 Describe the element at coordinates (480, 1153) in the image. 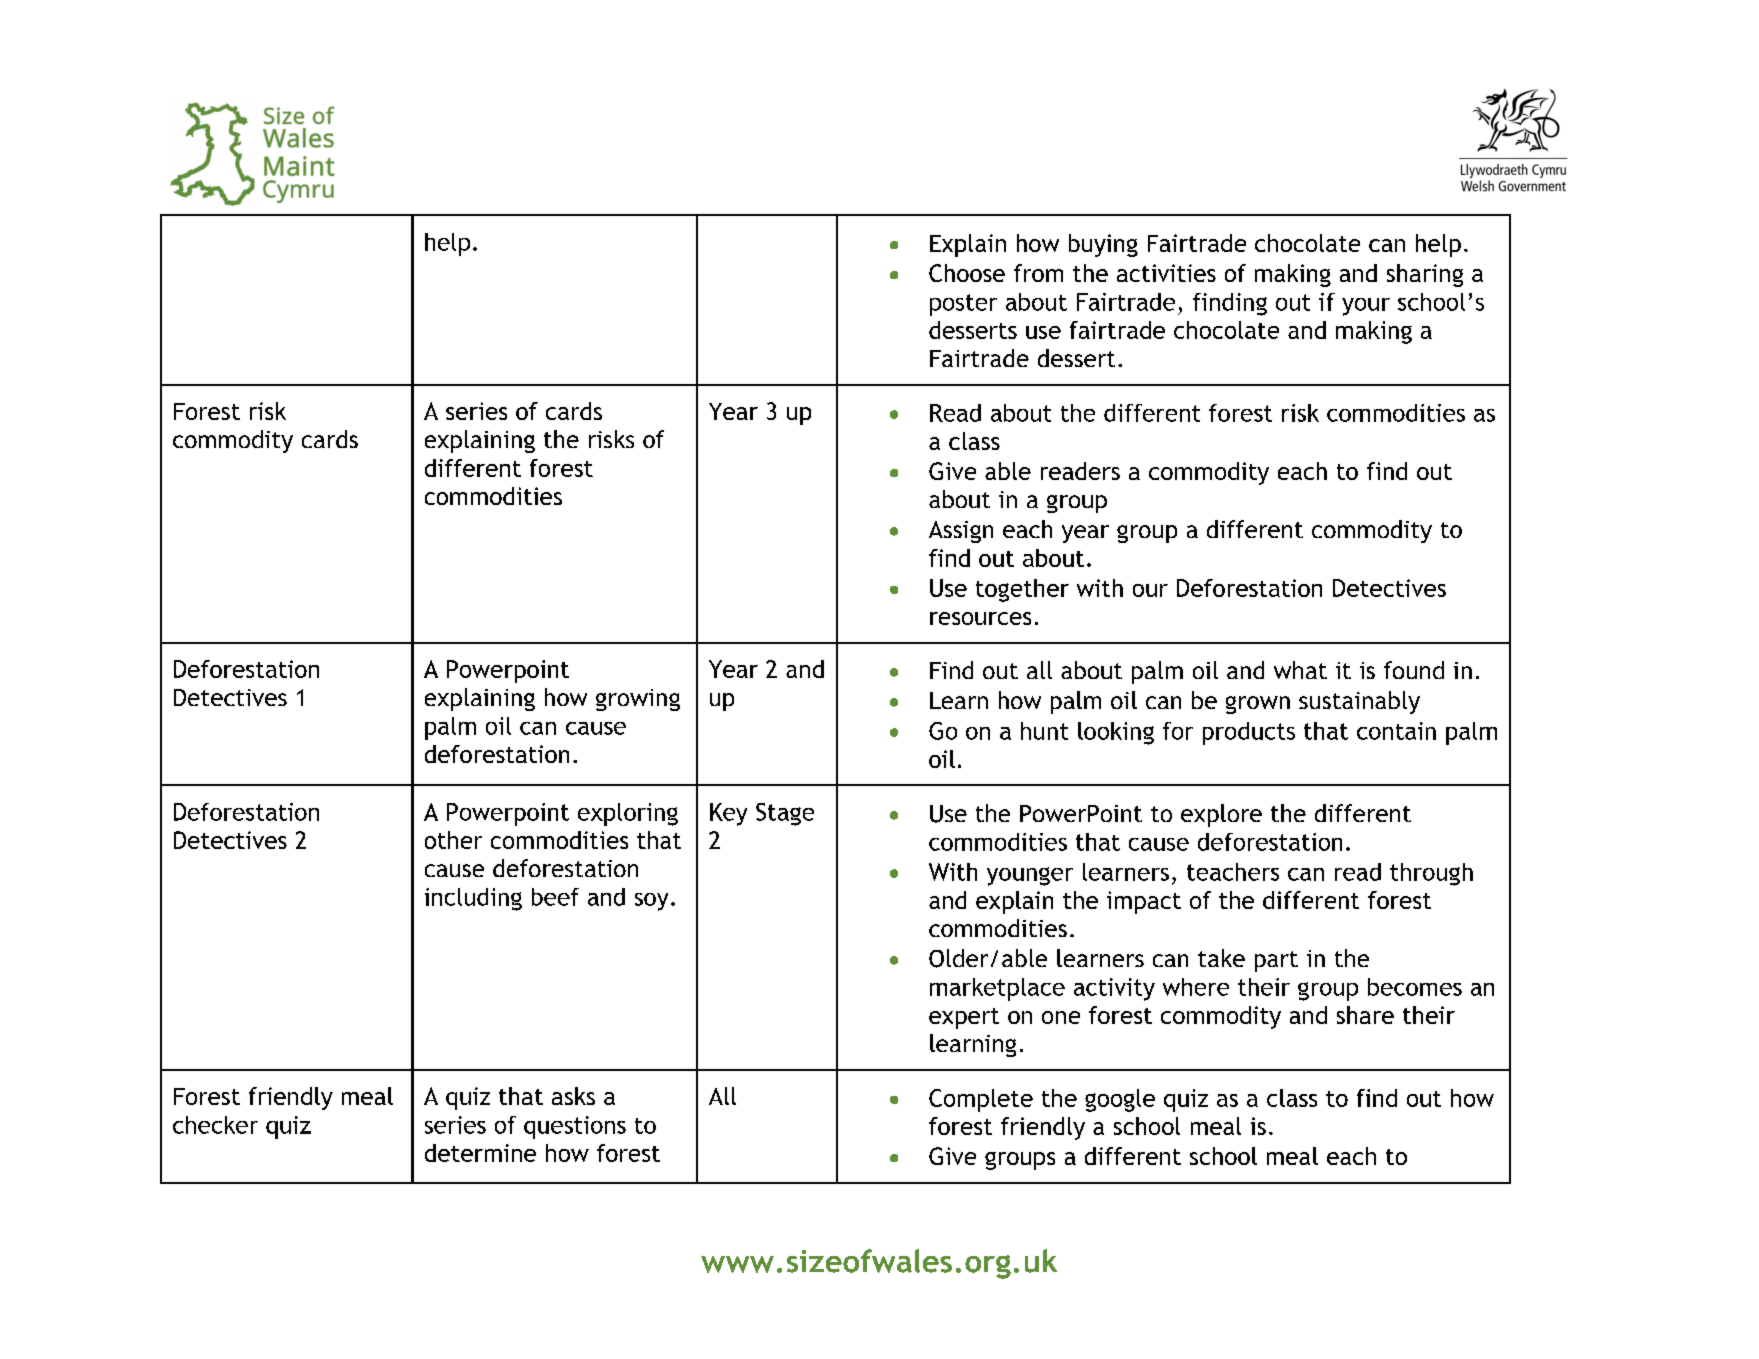

I see `determine` at that location.
